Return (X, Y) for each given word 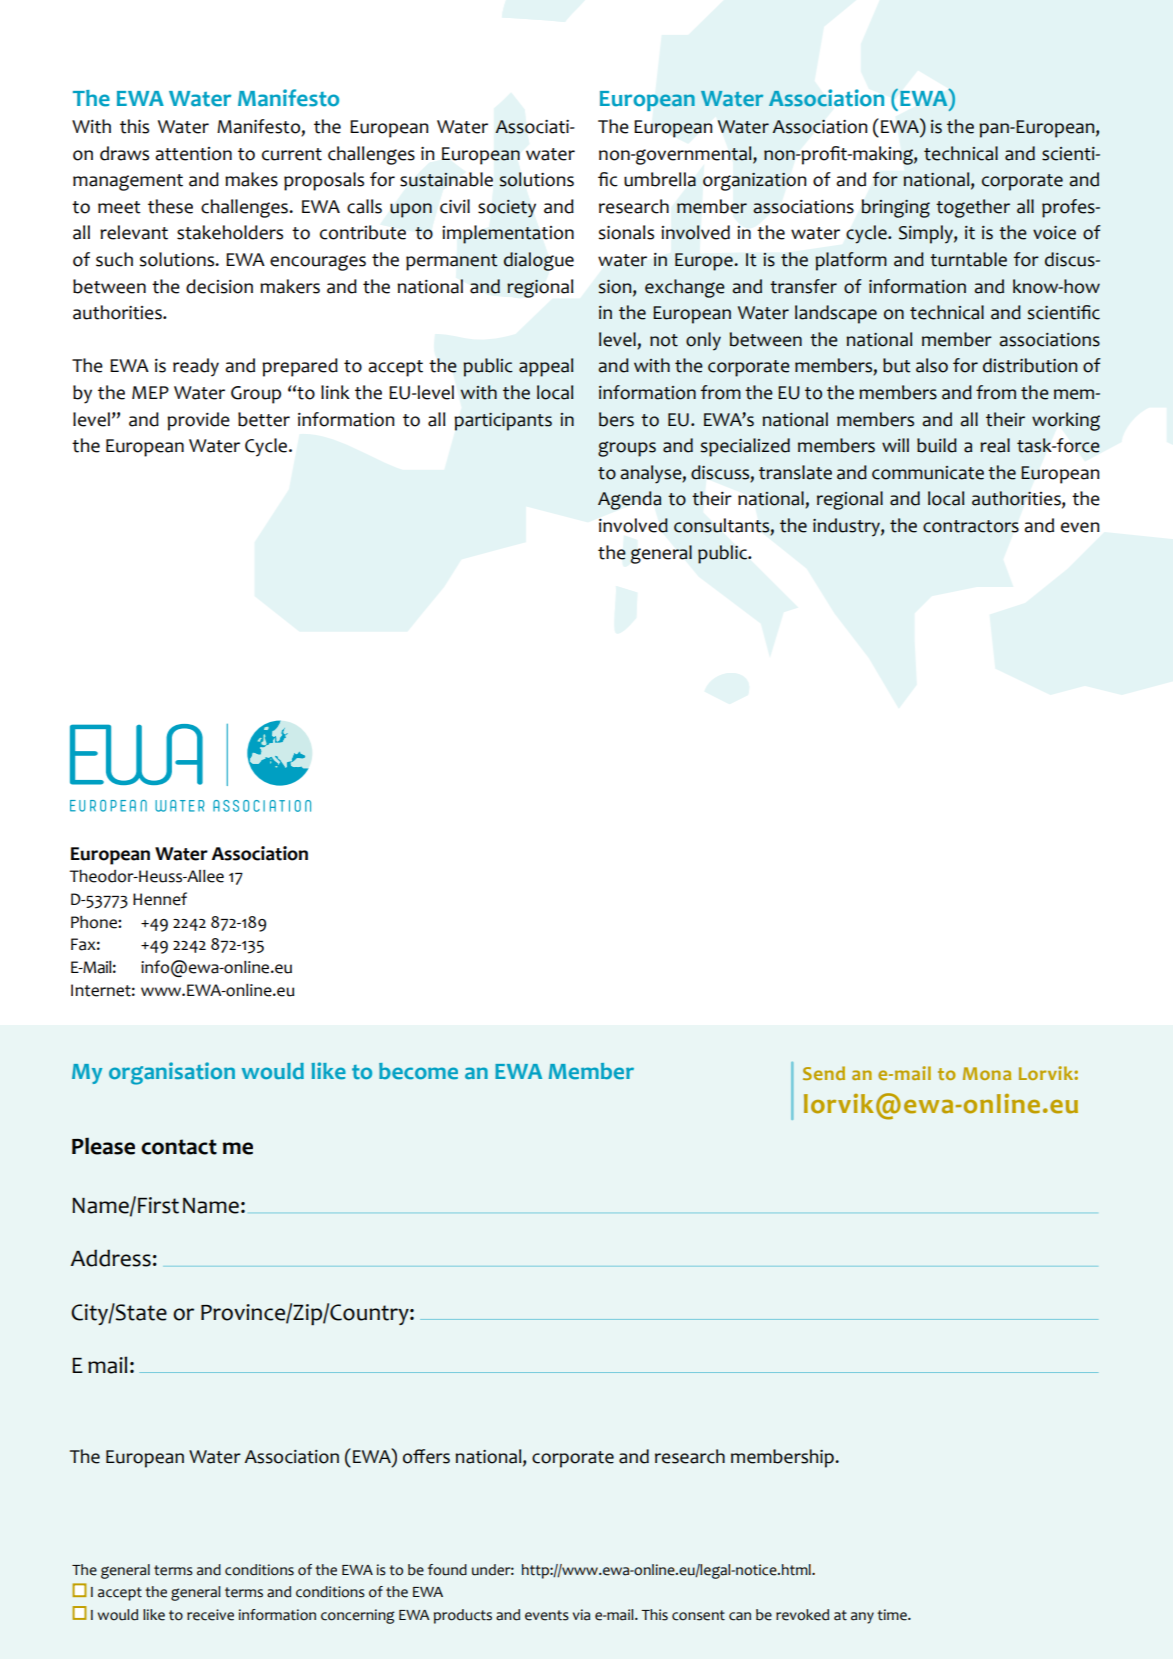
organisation (172, 1073)
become (418, 1071)
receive (210, 1615)
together (973, 208)
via (581, 1615)
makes (251, 179)
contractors (971, 526)
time (893, 1615)
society (507, 209)
